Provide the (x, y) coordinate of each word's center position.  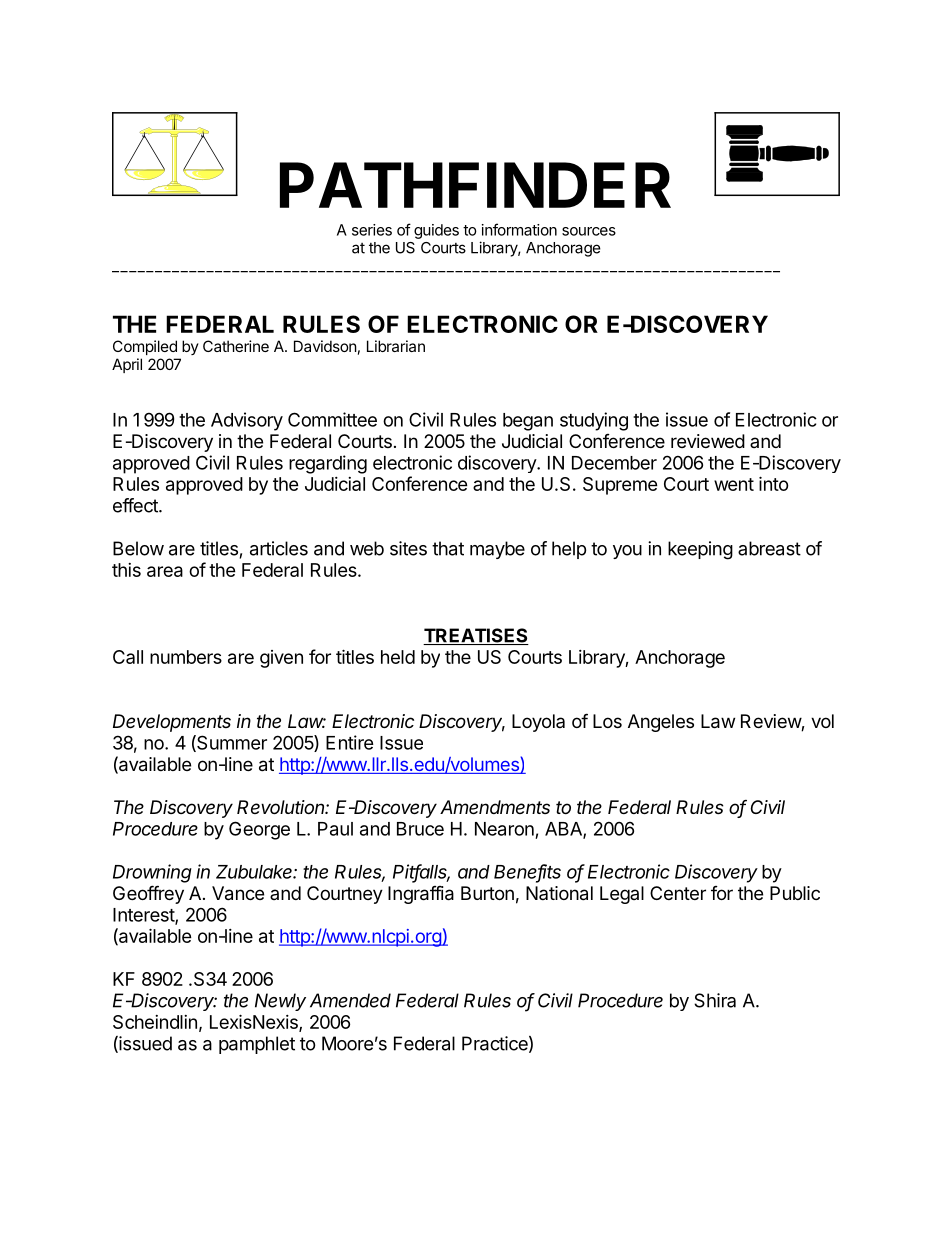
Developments (172, 723)
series (372, 230)
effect (136, 505)
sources (589, 231)
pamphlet (257, 1045)
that (448, 548)
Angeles (661, 723)
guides (436, 231)
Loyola (538, 723)
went (734, 484)
